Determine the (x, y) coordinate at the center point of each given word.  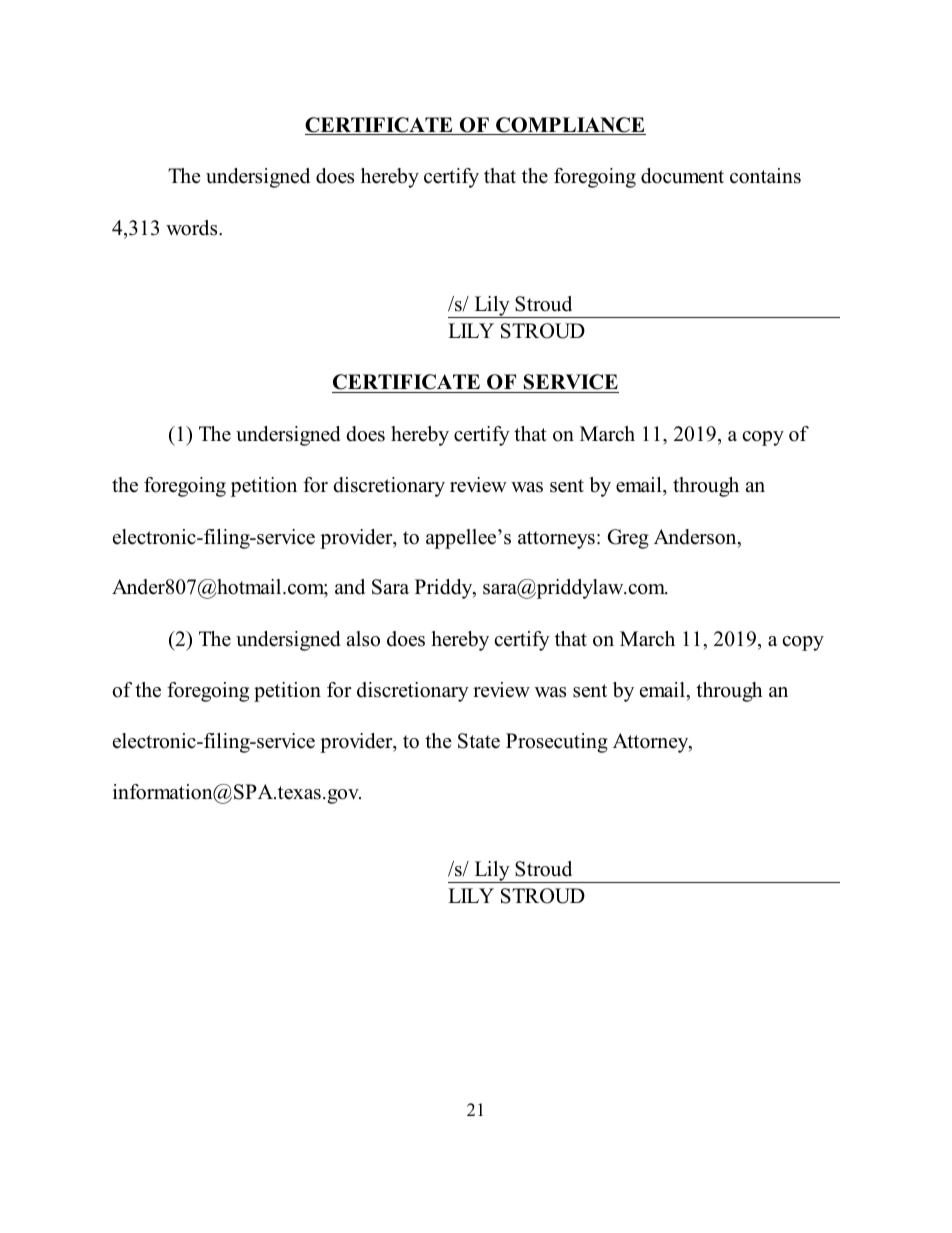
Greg (628, 539)
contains (765, 176)
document (682, 176)
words (193, 228)
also (363, 639)
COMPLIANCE (570, 126)
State (479, 741)
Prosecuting (557, 743)
